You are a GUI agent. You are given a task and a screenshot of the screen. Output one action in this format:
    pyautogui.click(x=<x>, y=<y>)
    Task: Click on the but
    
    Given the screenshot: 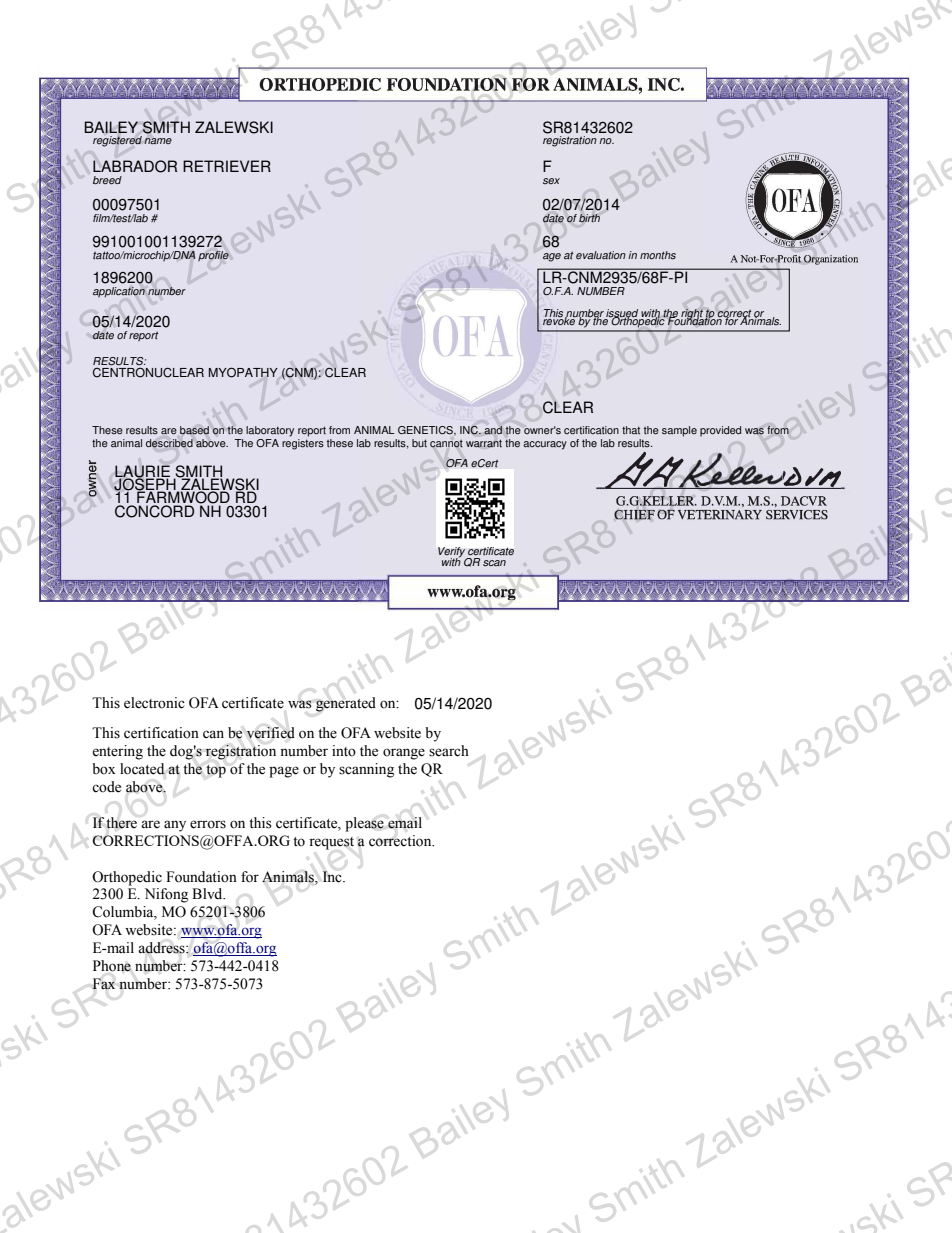 What is the action you would take?
    pyautogui.click(x=419, y=443)
